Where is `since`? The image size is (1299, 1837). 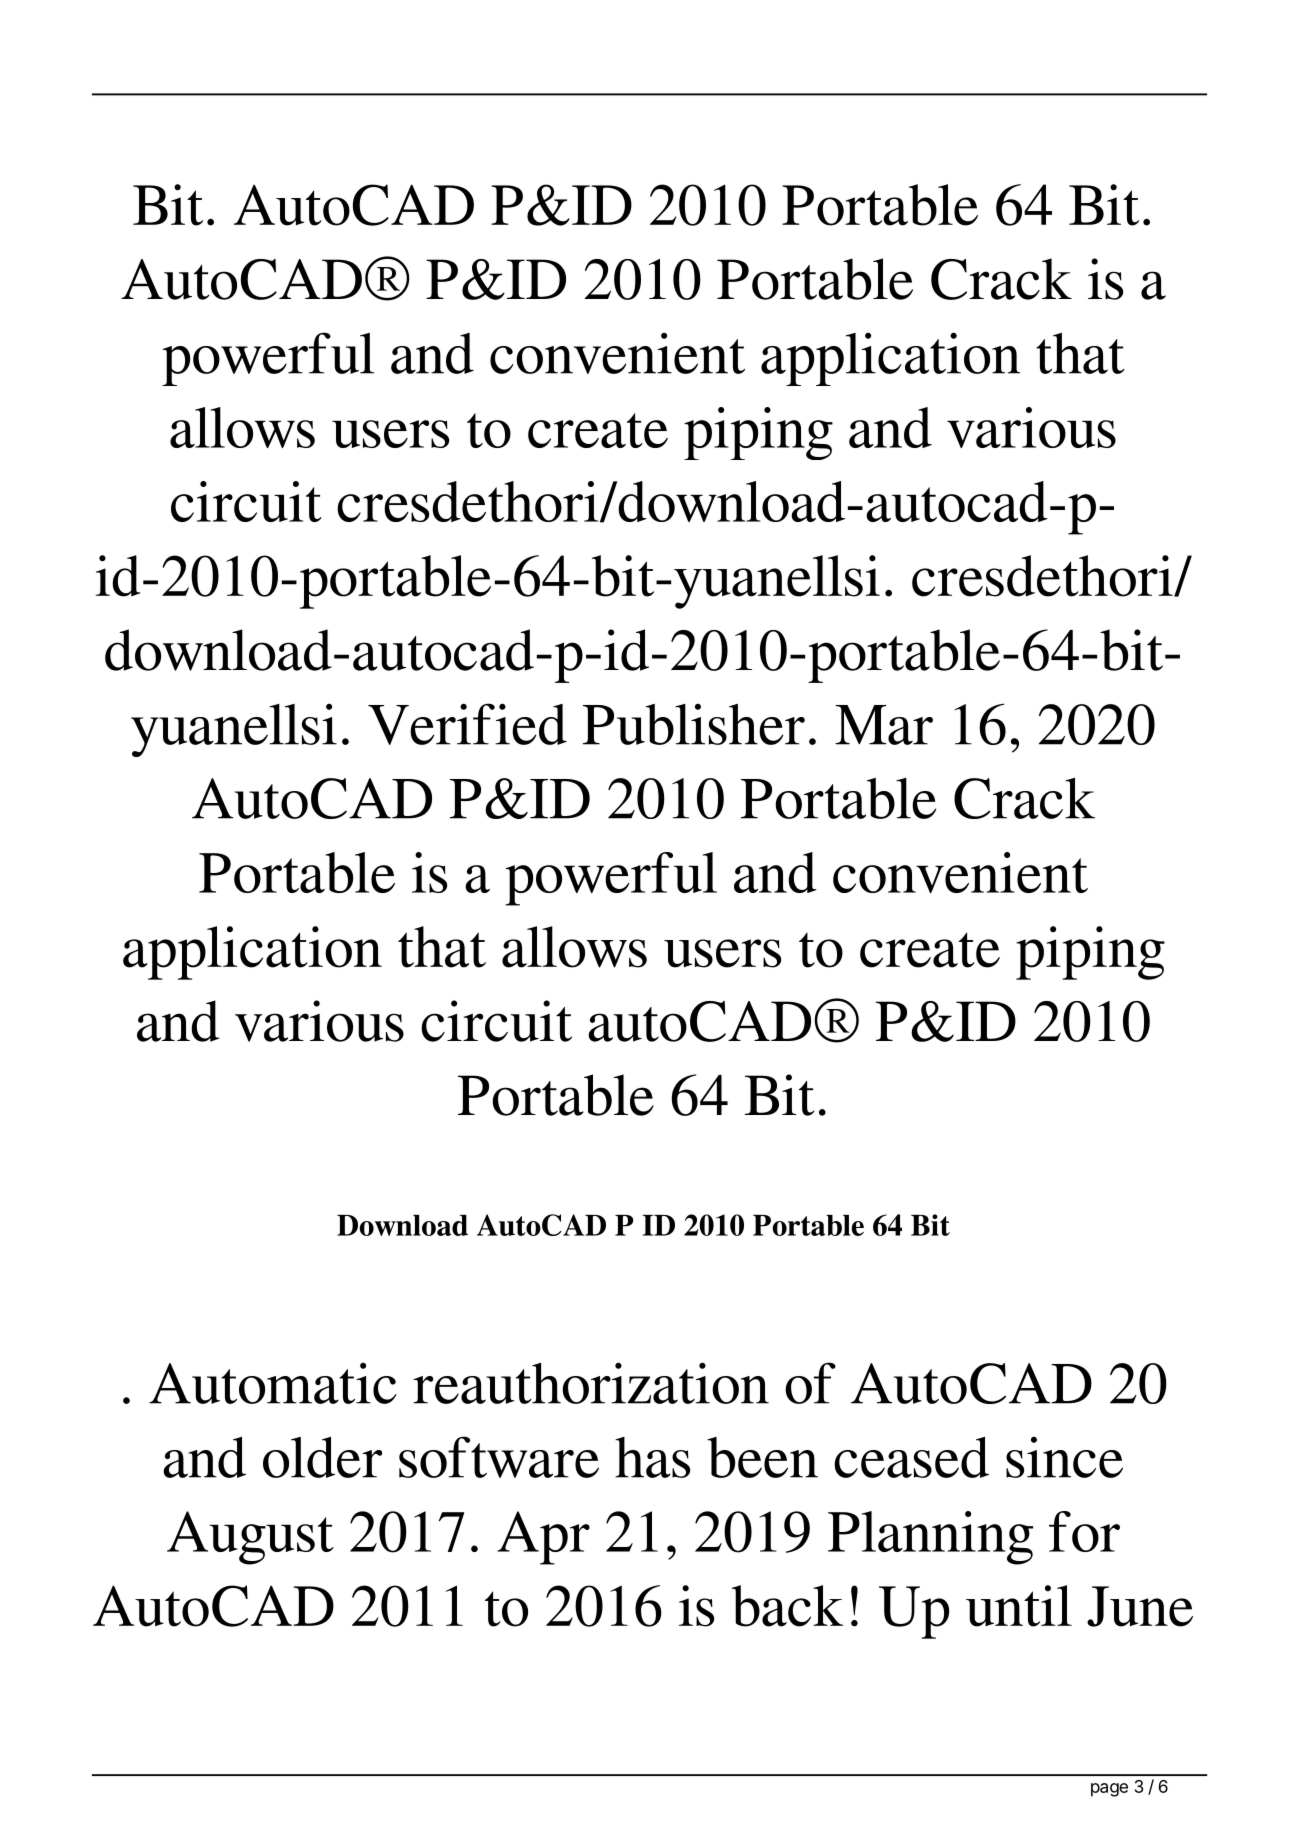 since is located at coordinates (1064, 1457).
